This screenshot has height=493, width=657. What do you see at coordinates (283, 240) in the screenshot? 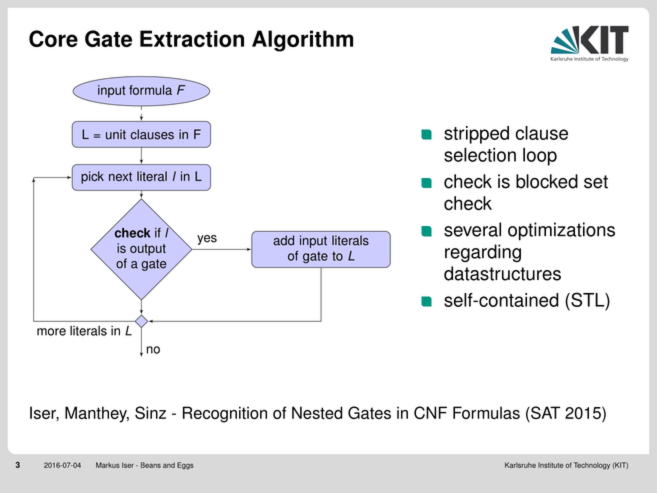
I see `add` at bounding box center [283, 240].
